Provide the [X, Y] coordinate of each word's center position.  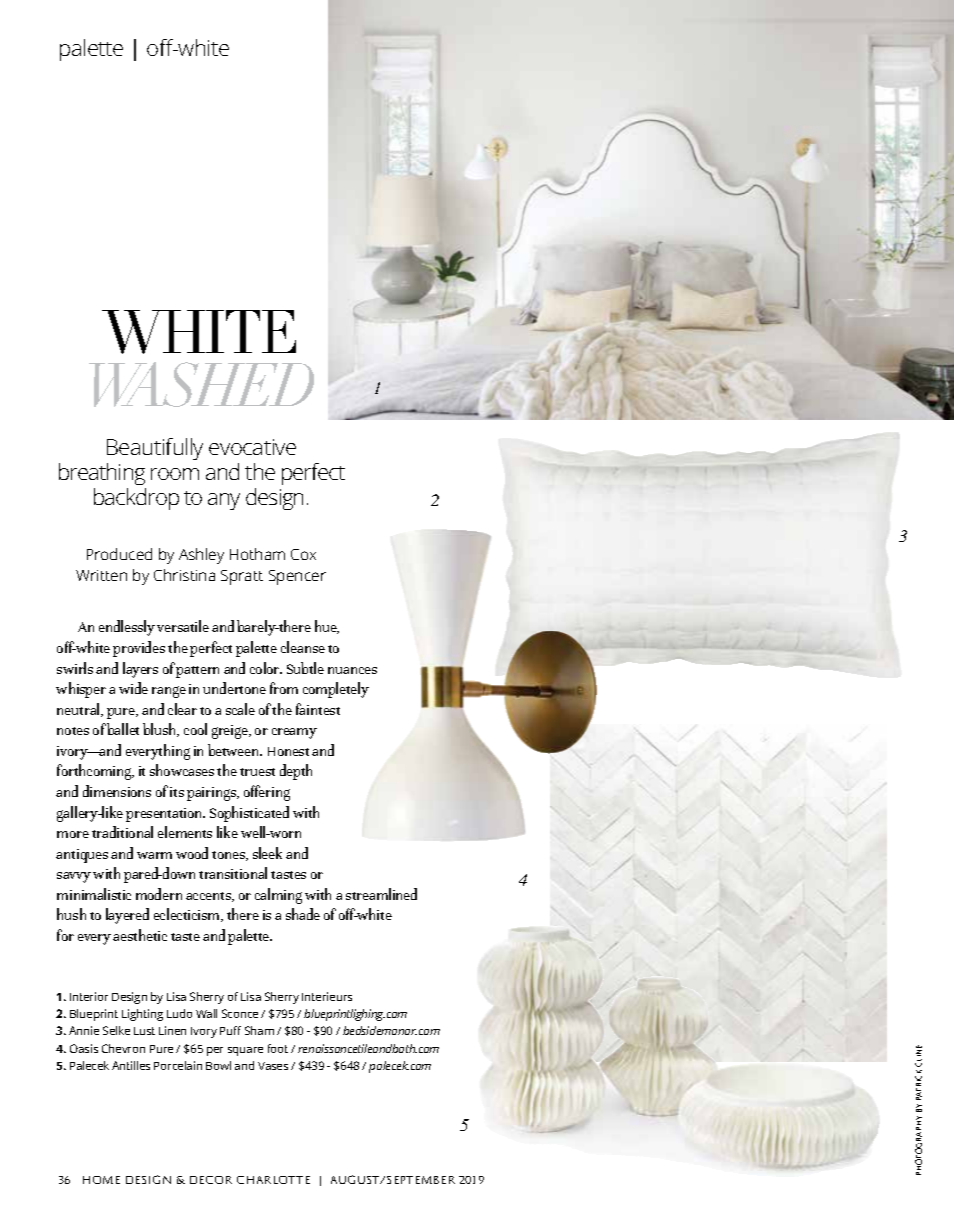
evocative [252, 447]
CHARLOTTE [273, 1180]
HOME [101, 1180]
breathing [102, 474]
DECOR [211, 1180]
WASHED [201, 384]
